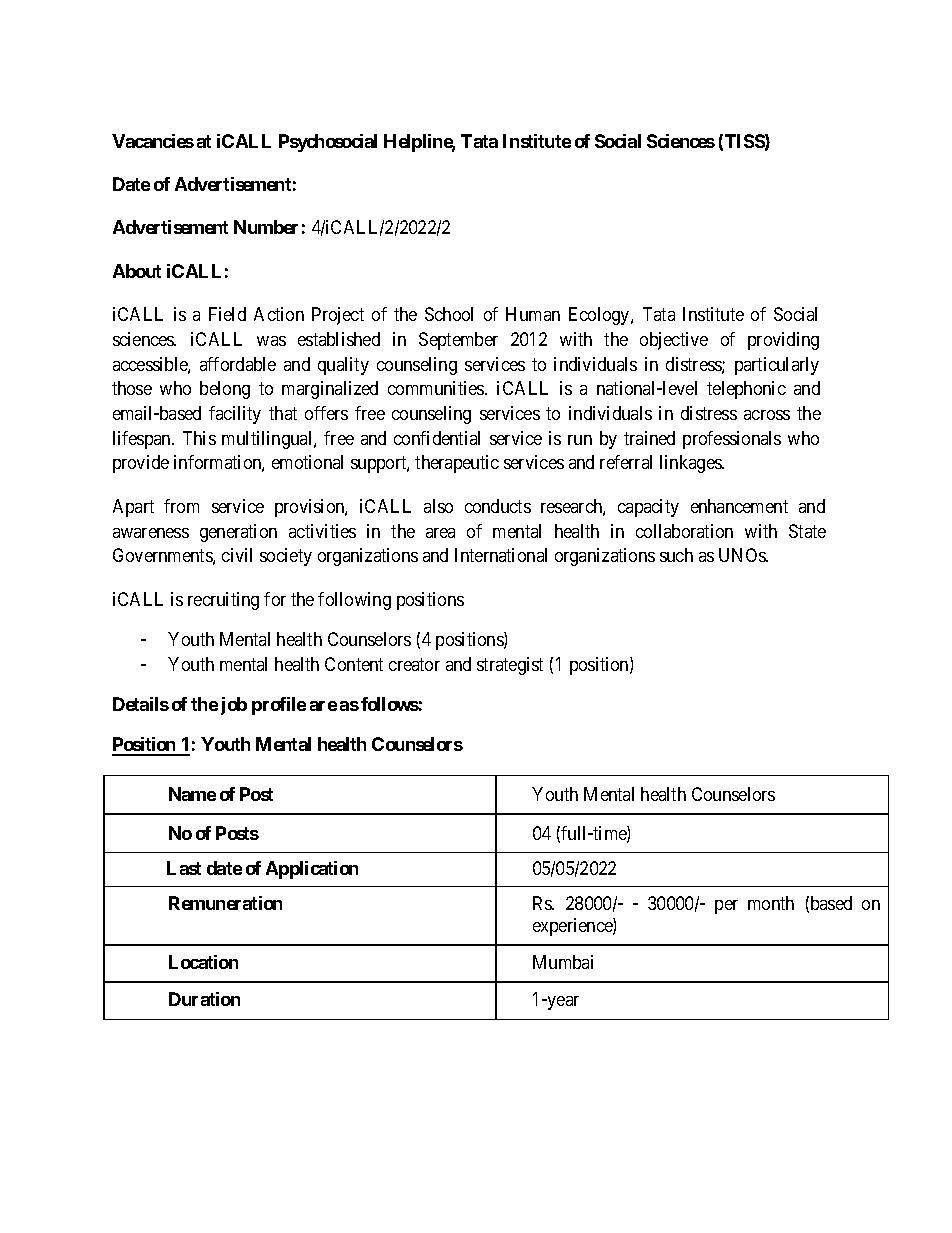  What do you see at coordinates (510, 666) in the page?
I see `strategist` at bounding box center [510, 666].
